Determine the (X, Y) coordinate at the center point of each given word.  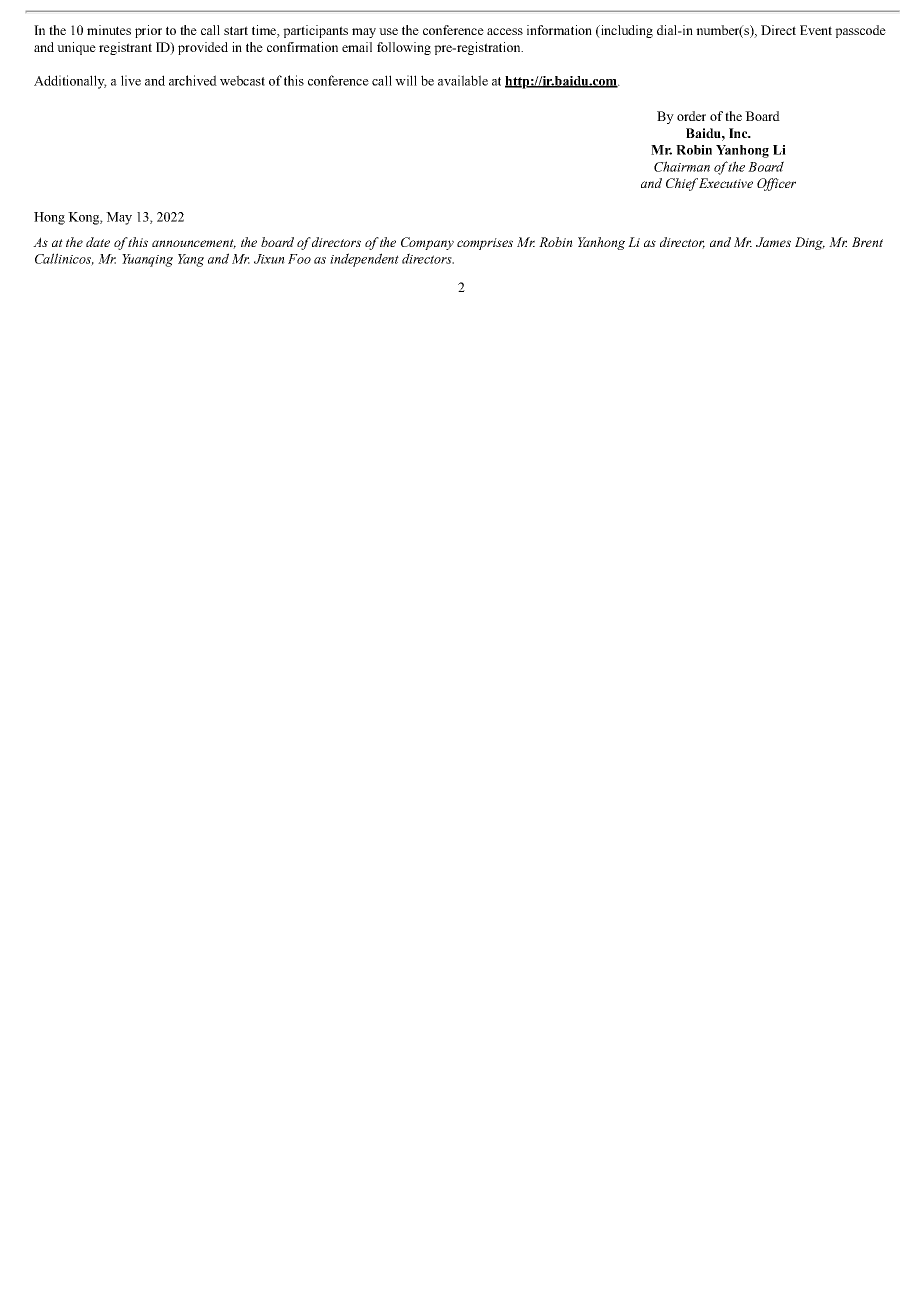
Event (816, 30)
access (505, 31)
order (691, 116)
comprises (485, 244)
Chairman (682, 166)
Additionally (70, 82)
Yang (191, 260)
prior (148, 31)
